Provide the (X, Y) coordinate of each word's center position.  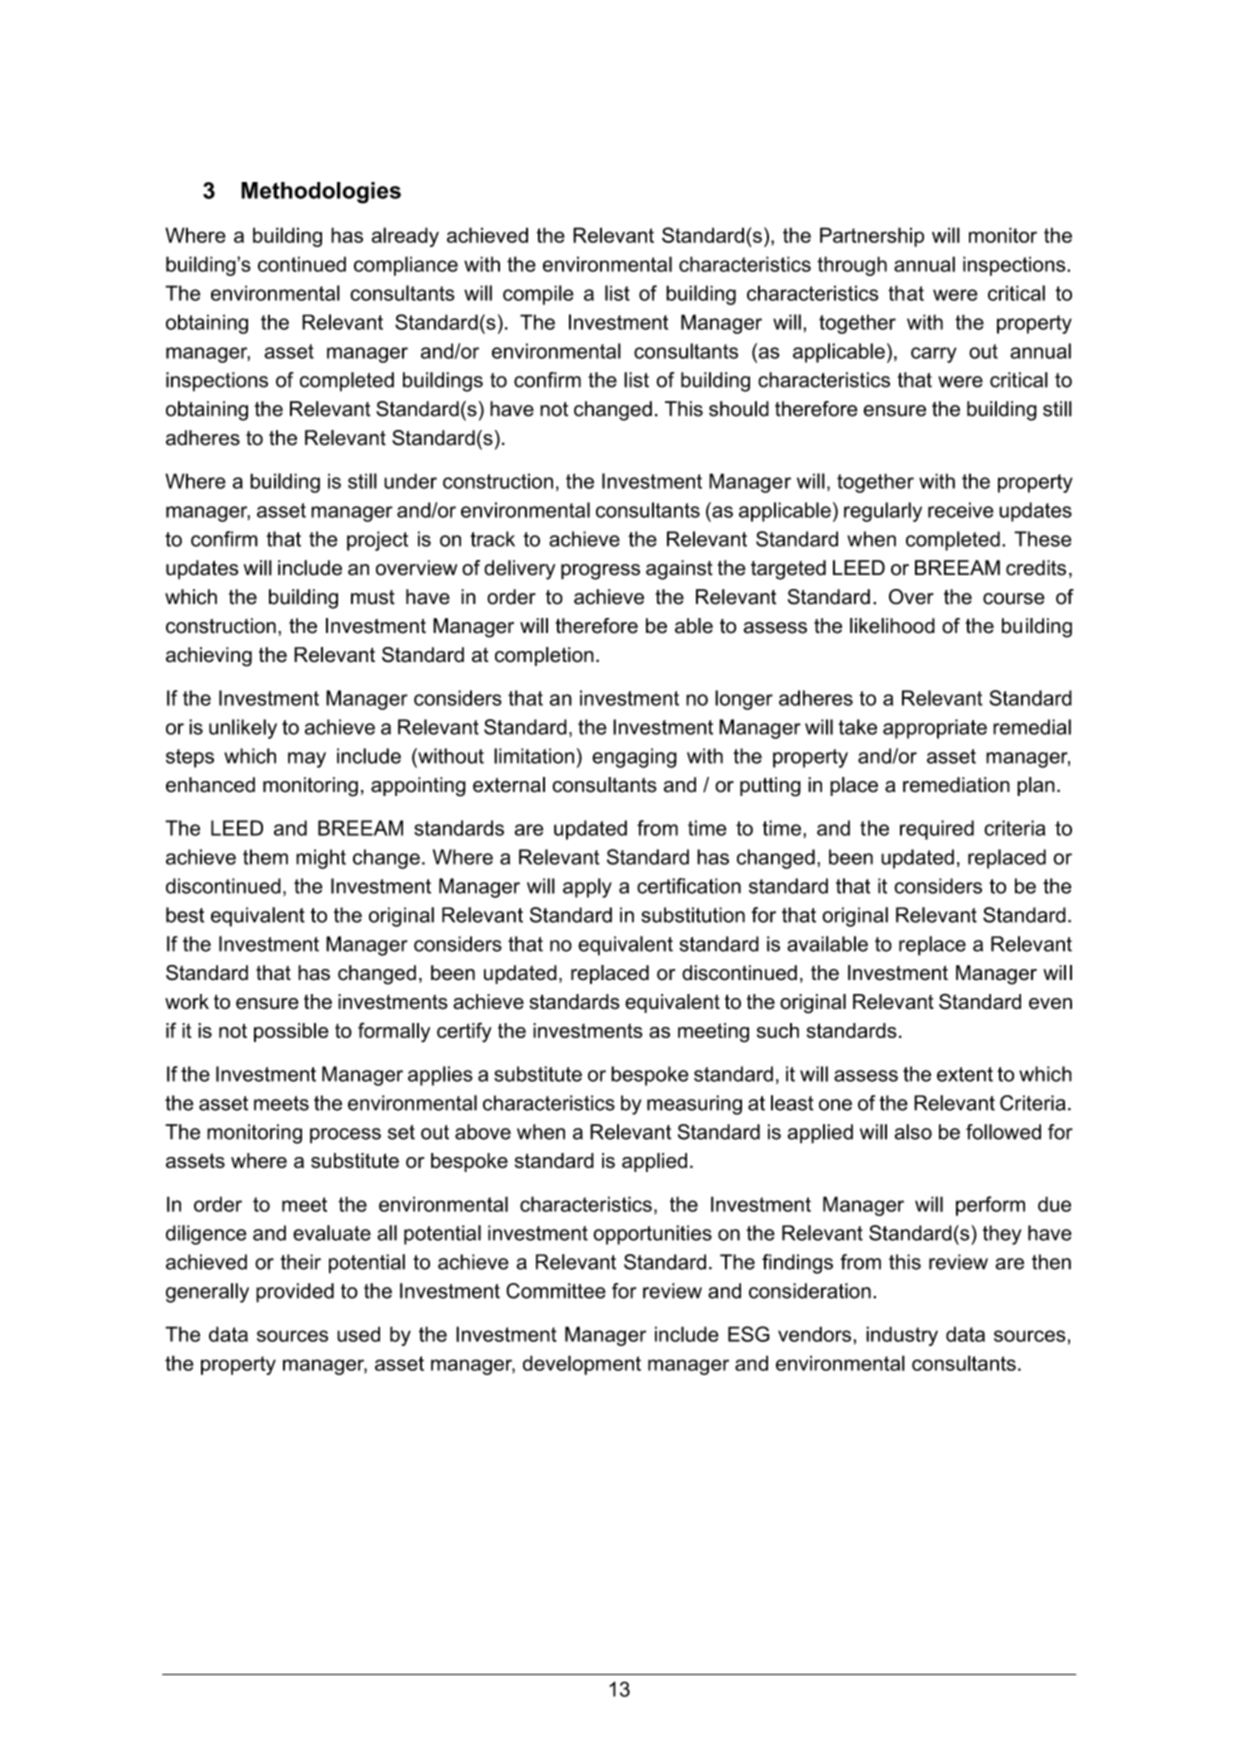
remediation (956, 785)
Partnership (872, 237)
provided (295, 1293)
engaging (634, 758)
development (582, 1365)
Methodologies (321, 193)
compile (538, 295)
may (307, 760)
